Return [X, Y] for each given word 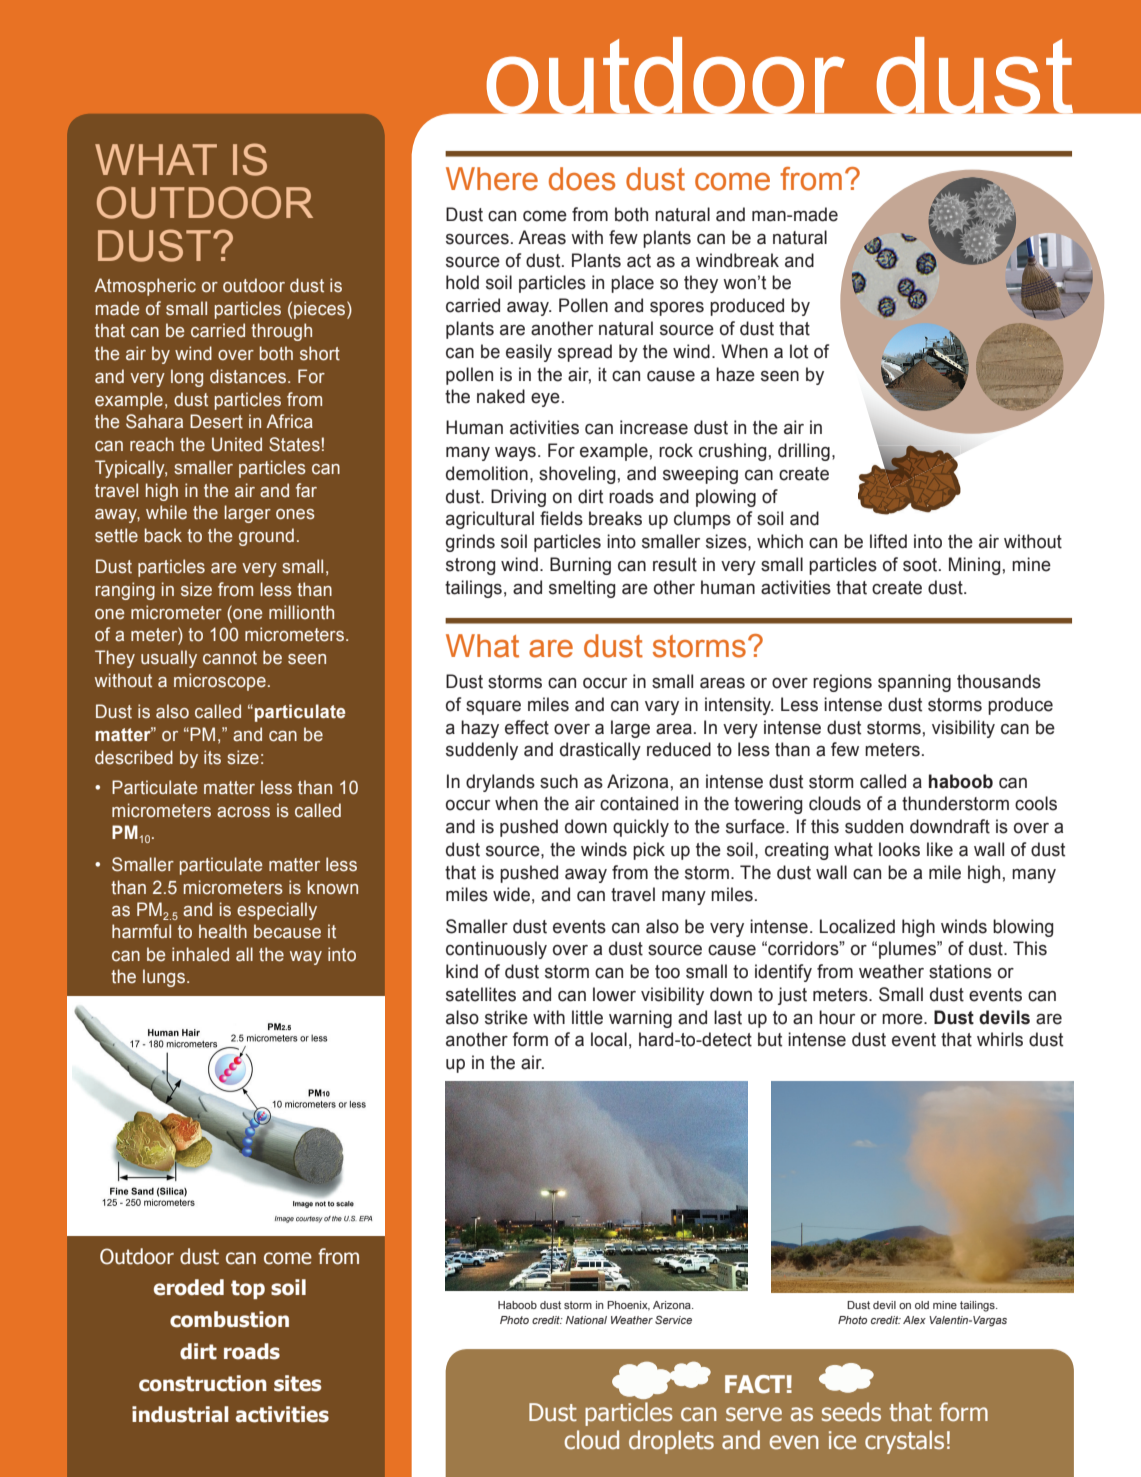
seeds [851, 1412]
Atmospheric [145, 287]
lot [799, 351]
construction [203, 1383]
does [582, 179]
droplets [671, 1442]
